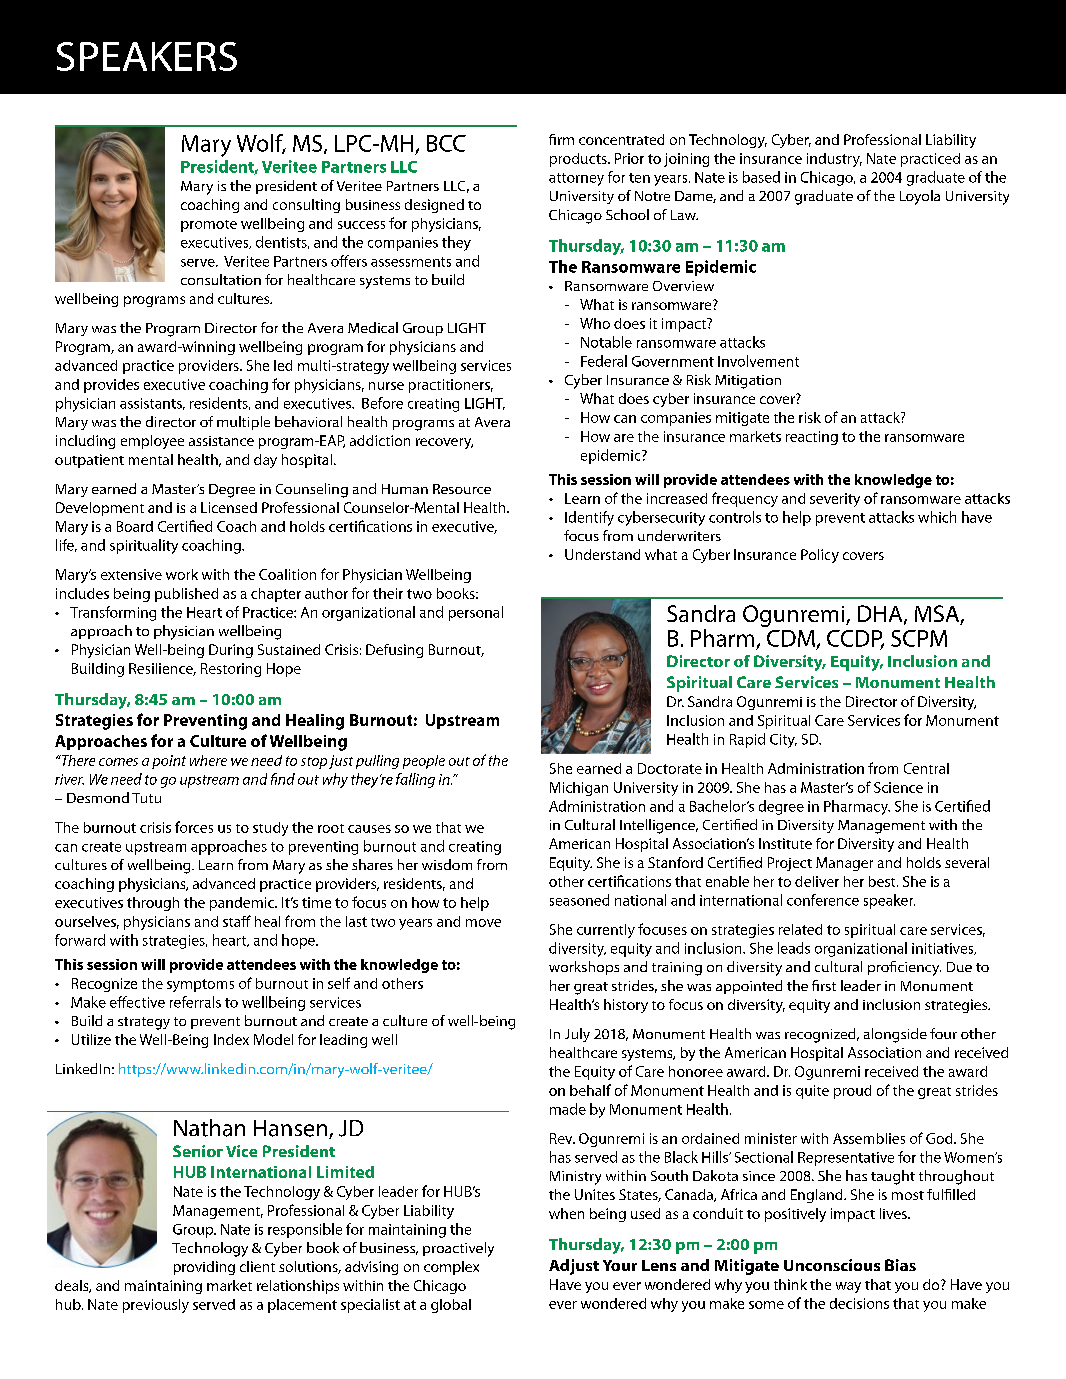 This screenshot has height=1379, width=1066. What do you see at coordinates (451, 1268) in the screenshot?
I see `complex` at bounding box center [451, 1268].
